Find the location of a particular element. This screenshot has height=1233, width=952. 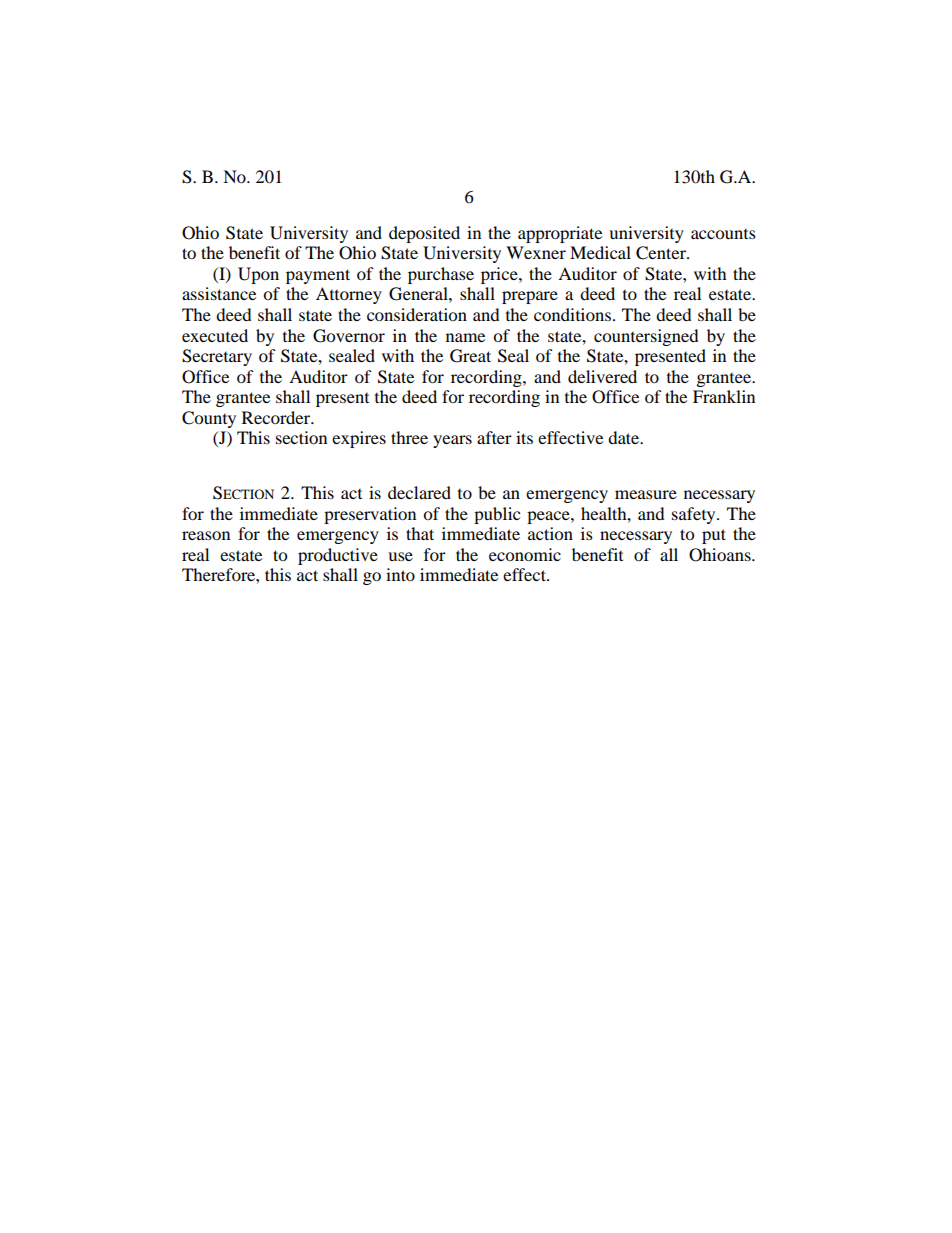

Center is located at coordinates (662, 253).
